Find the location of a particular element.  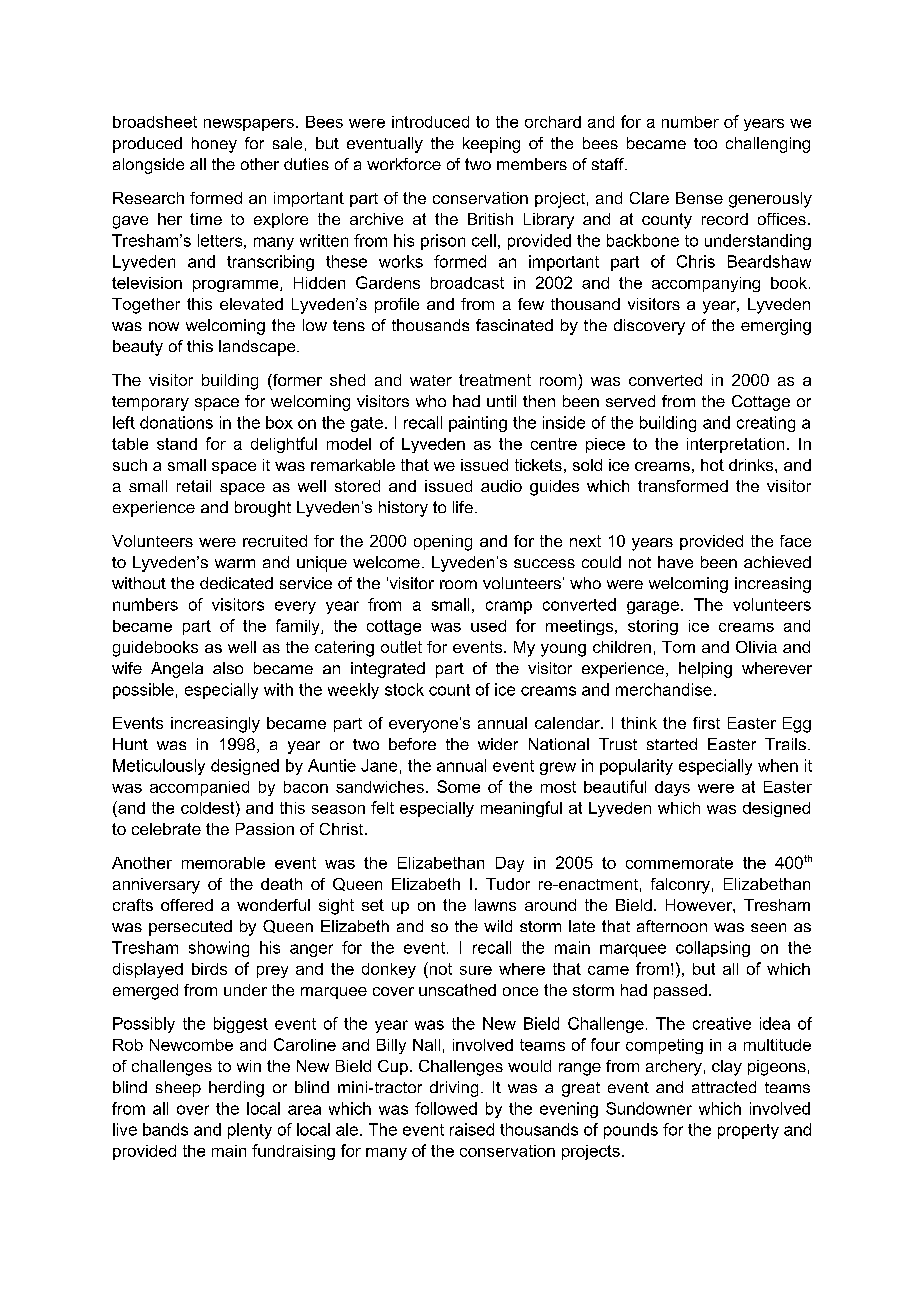

property is located at coordinates (748, 1131).
